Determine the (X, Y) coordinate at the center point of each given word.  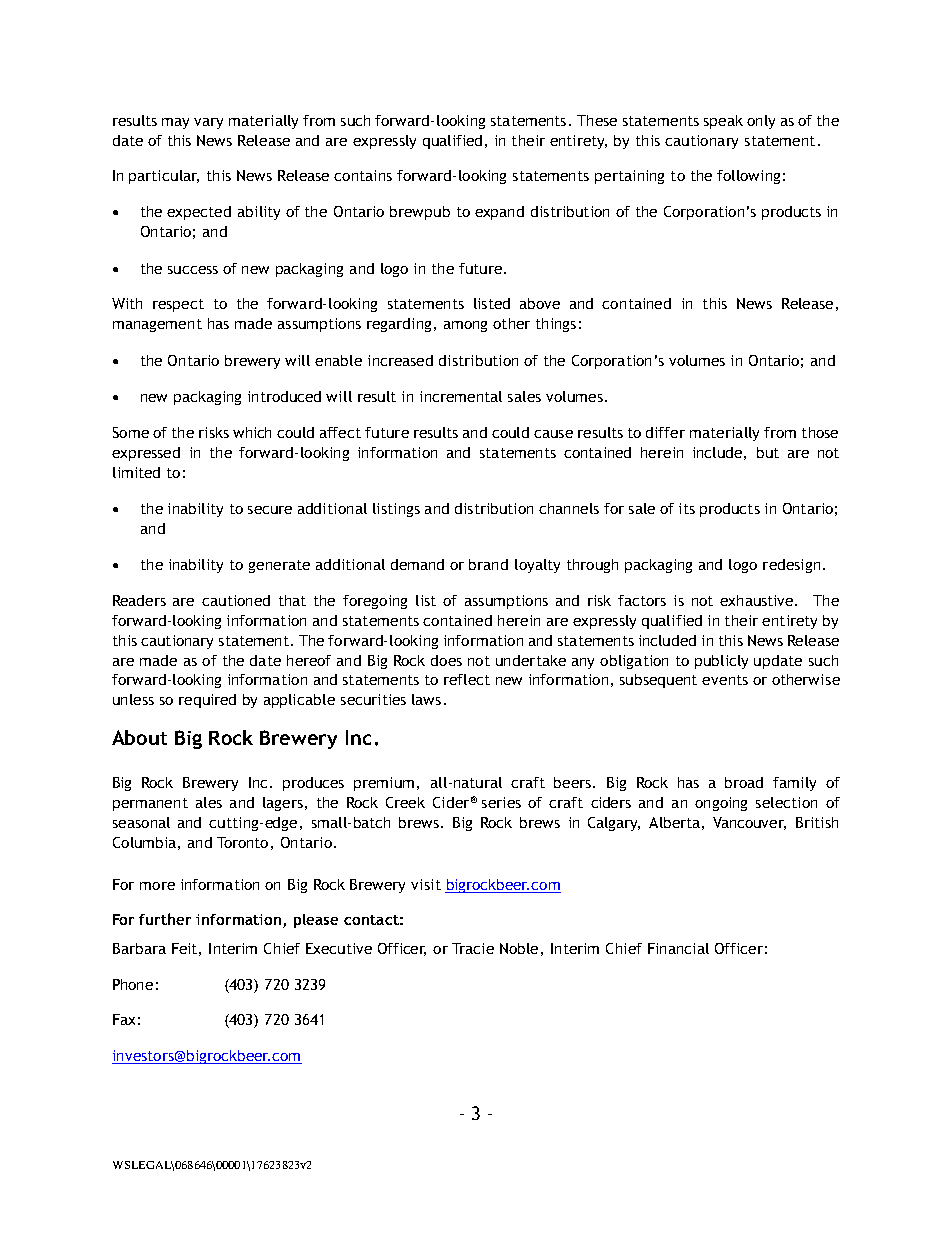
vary (208, 123)
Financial (678, 948)
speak (723, 122)
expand (499, 213)
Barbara (139, 948)
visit (426, 884)
